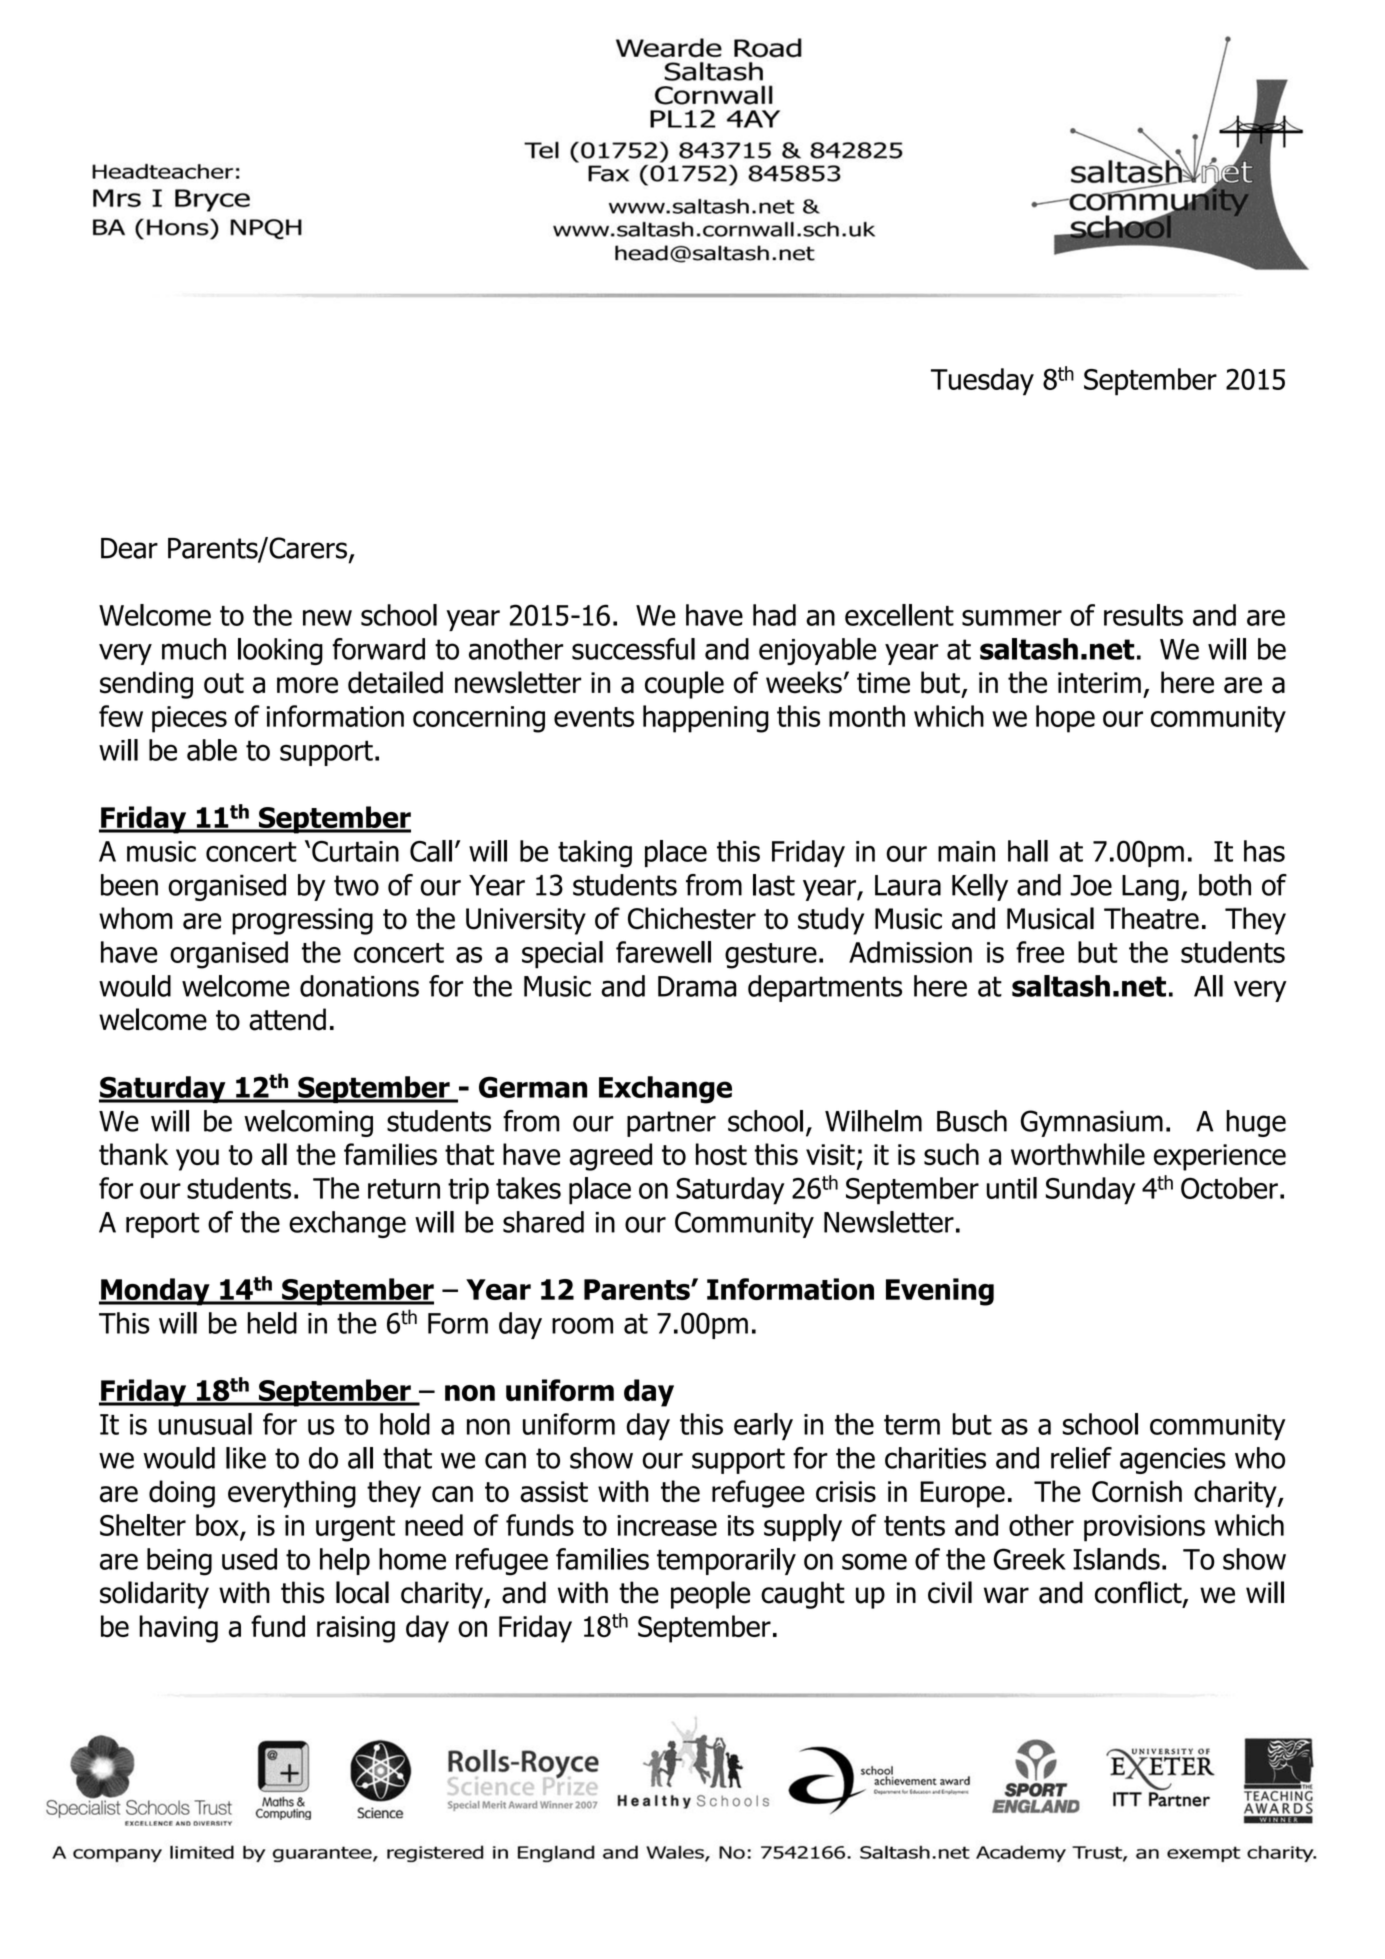 The height and width of the document is (1959, 1385). Describe the element at coordinates (710, 1595) in the document. I see `people` at that location.
